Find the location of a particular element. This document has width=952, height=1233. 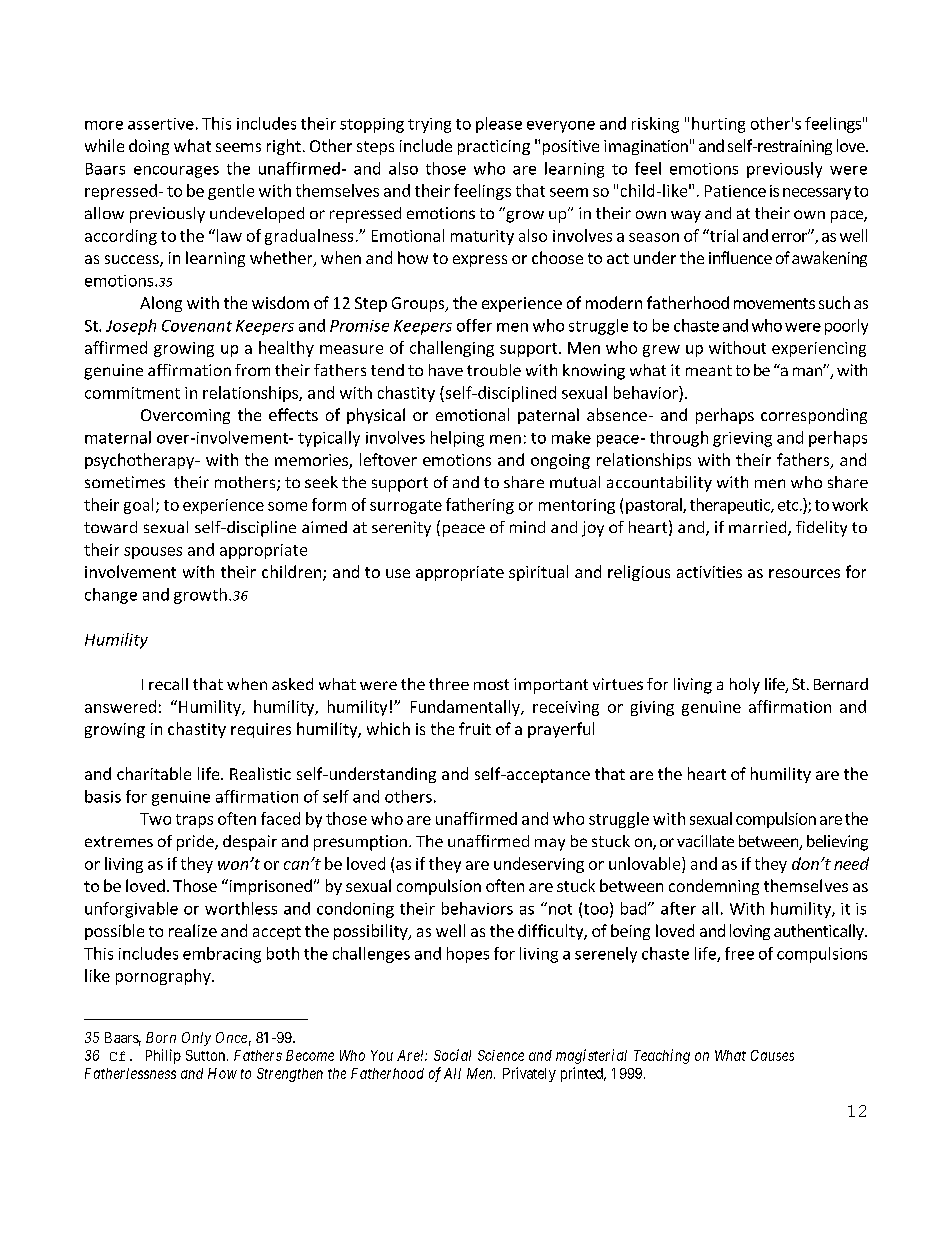

resources is located at coordinates (804, 573).
